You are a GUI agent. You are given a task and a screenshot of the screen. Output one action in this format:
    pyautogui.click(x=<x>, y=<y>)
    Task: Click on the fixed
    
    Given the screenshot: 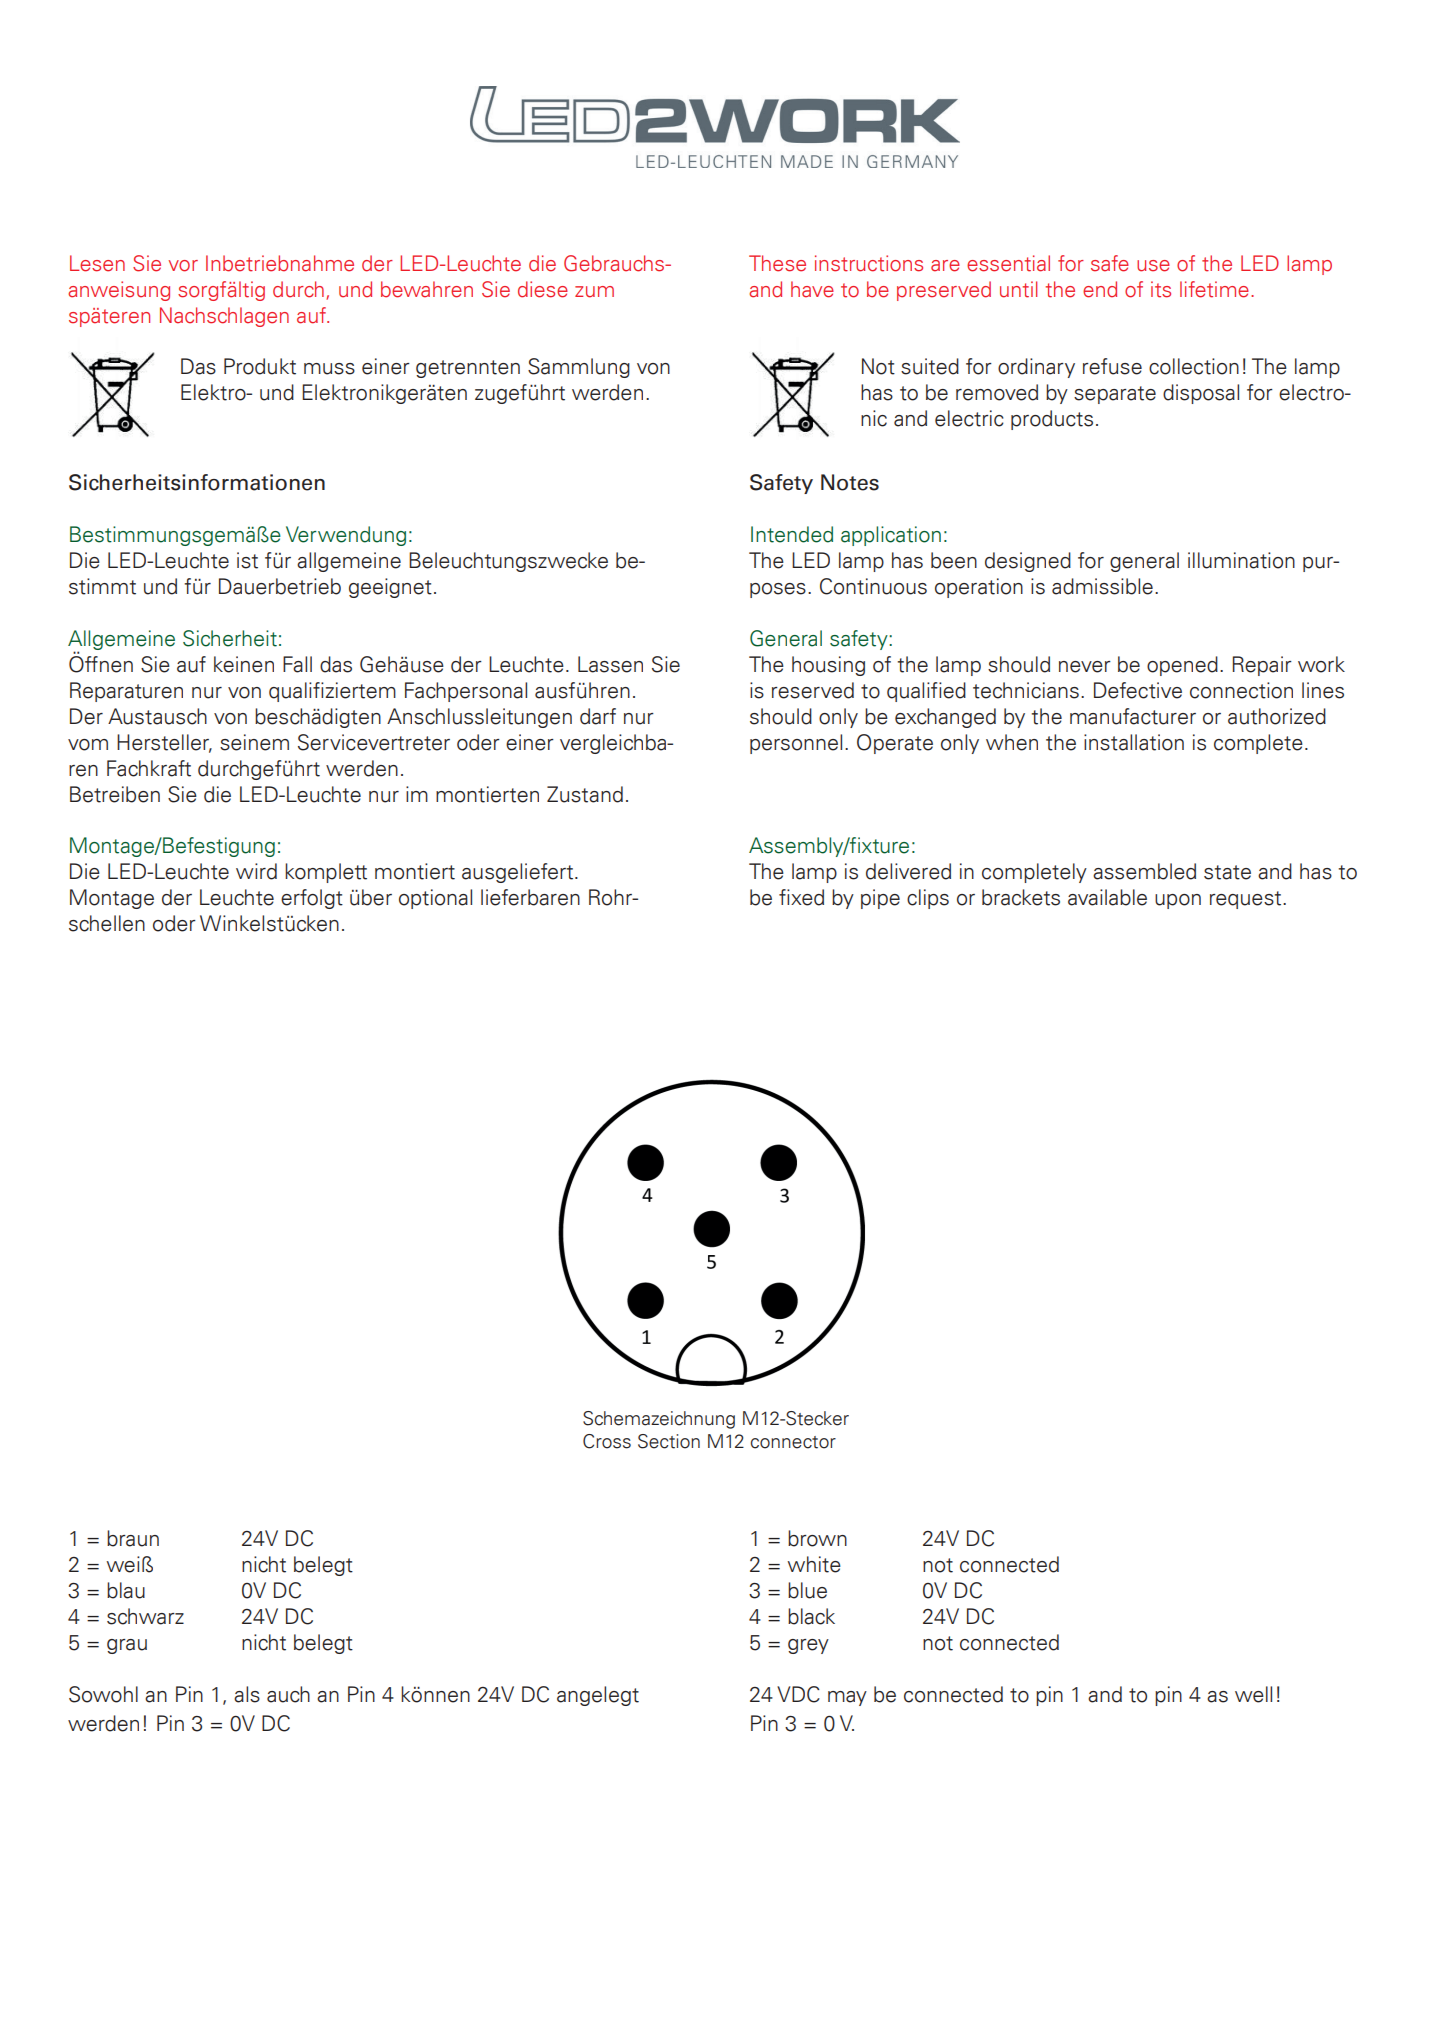 What is the action you would take?
    pyautogui.click(x=801, y=897)
